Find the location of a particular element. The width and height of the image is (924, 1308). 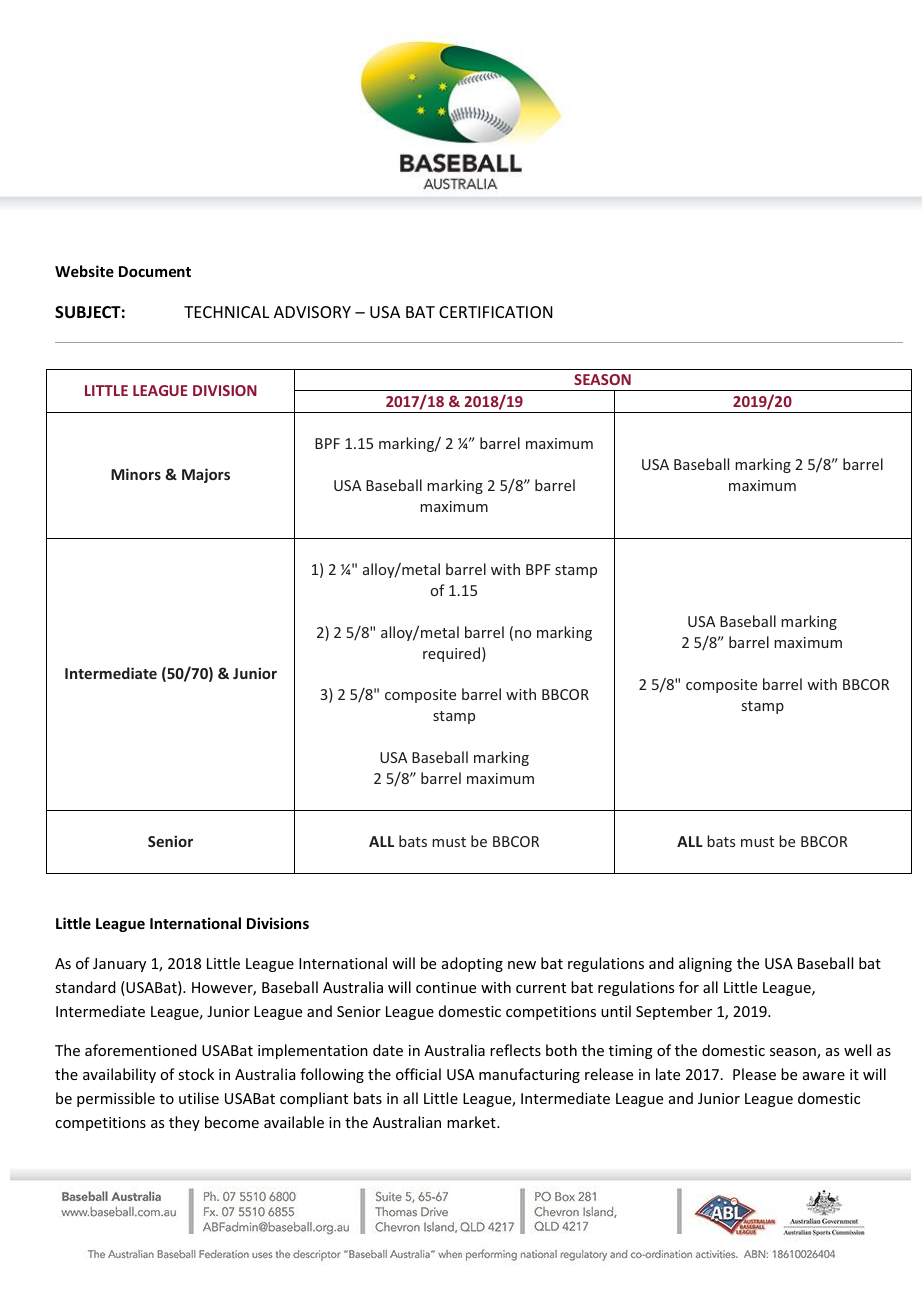

standard is located at coordinates (85, 987).
